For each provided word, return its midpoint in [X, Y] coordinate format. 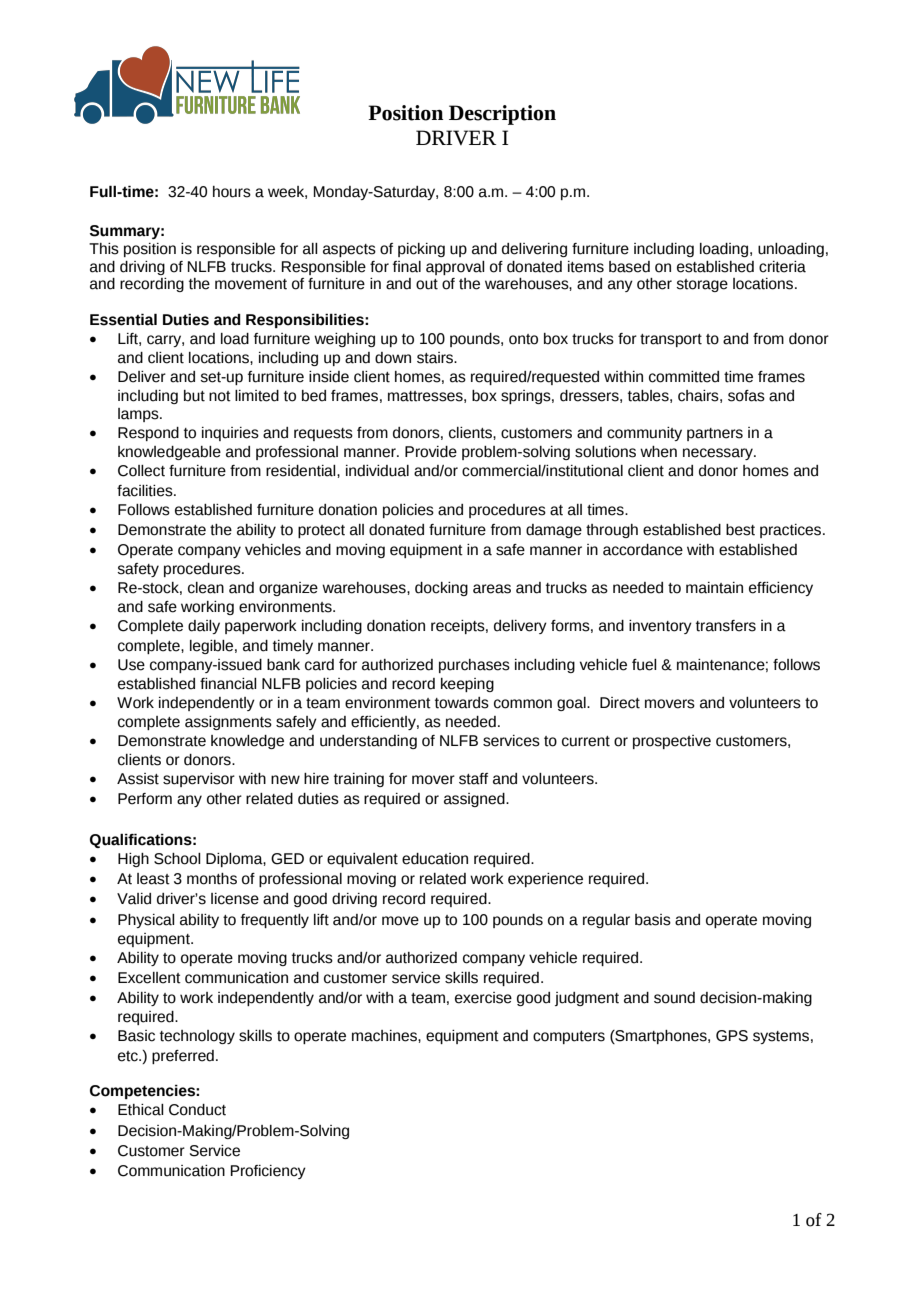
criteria [782, 267]
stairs [436, 358]
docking [441, 589]
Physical [146, 921]
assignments [228, 723]
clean [206, 588]
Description [502, 115]
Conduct [197, 1110]
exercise [483, 998]
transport [671, 340]
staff [473, 779]
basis [653, 920]
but [194, 396]
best [740, 530]
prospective [672, 742]
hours [232, 192]
